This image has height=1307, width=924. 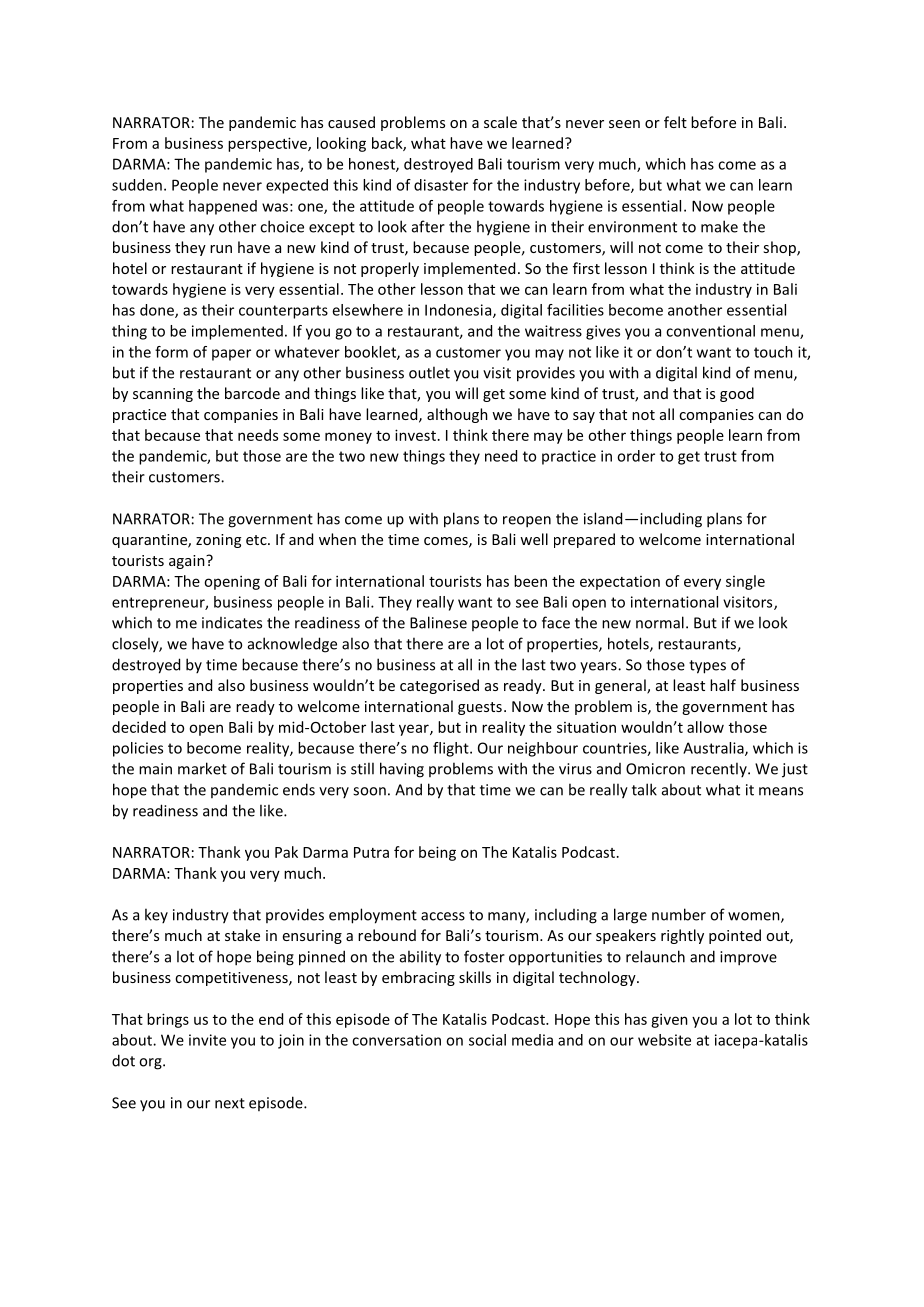 What do you see at coordinates (675, 122) in the image?
I see `felt` at bounding box center [675, 122].
